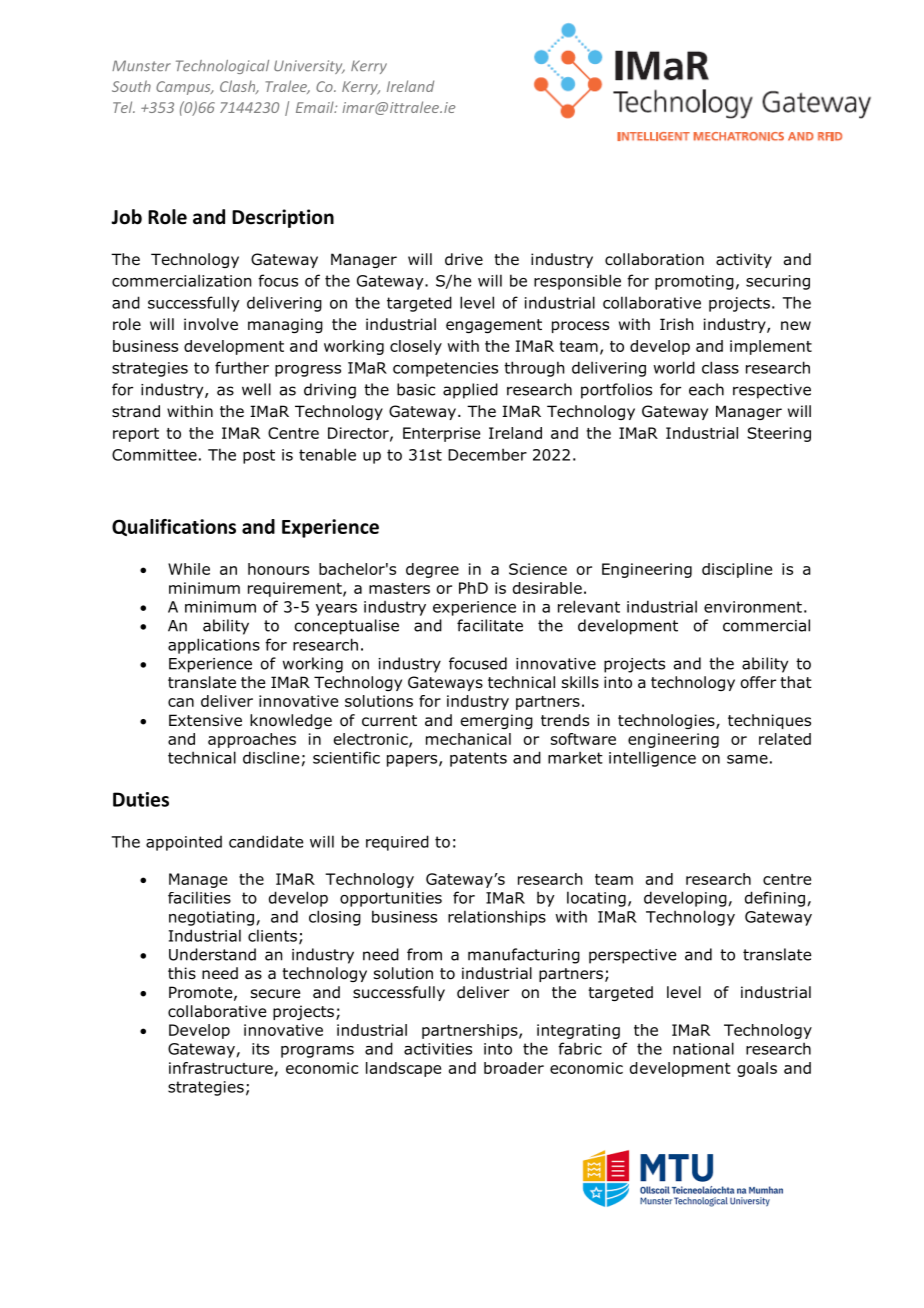  What do you see at coordinates (432, 570) in the screenshot?
I see `degree` at bounding box center [432, 570].
